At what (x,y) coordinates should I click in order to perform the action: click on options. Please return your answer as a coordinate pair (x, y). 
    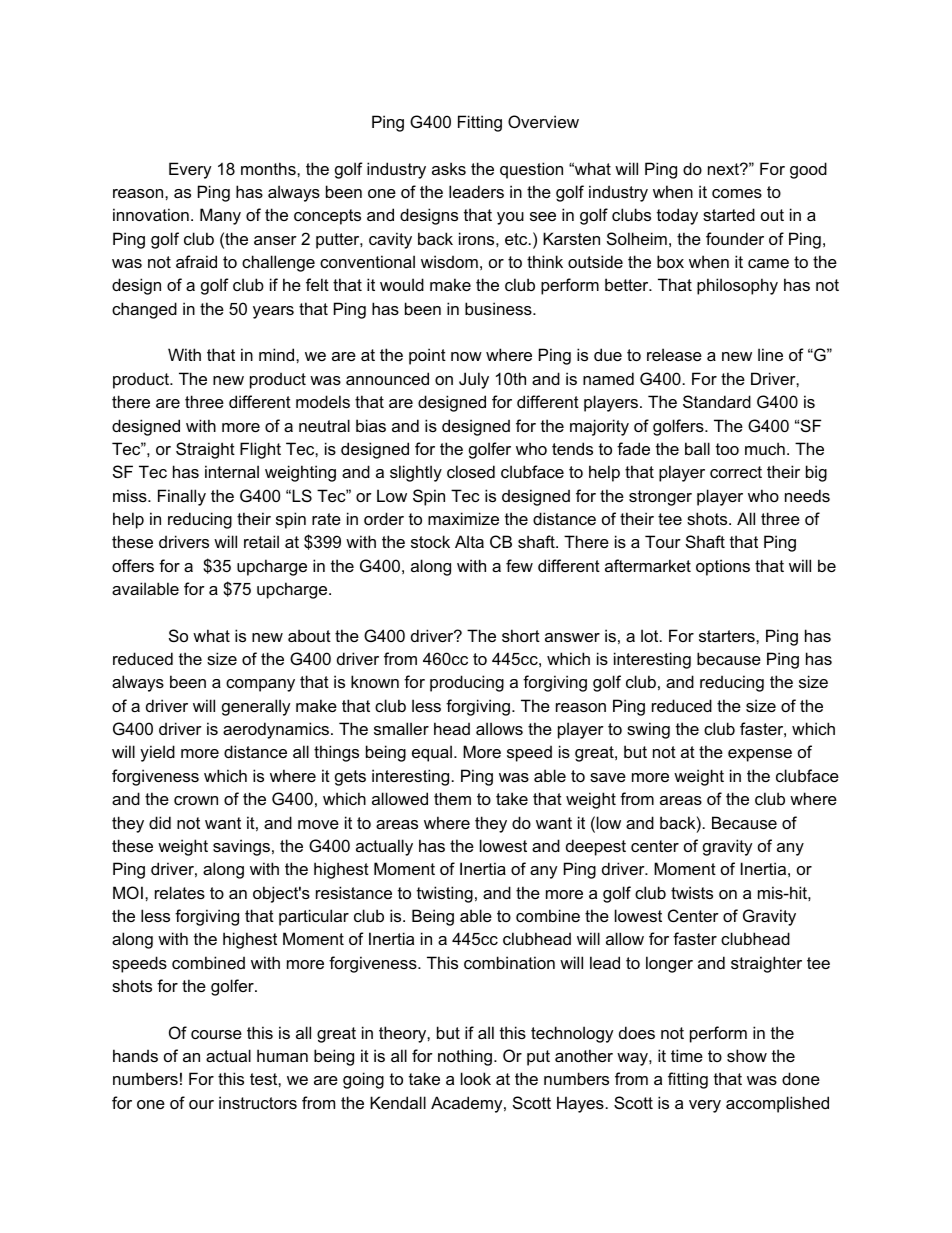
    Looking at the image, I should click on (723, 567).
